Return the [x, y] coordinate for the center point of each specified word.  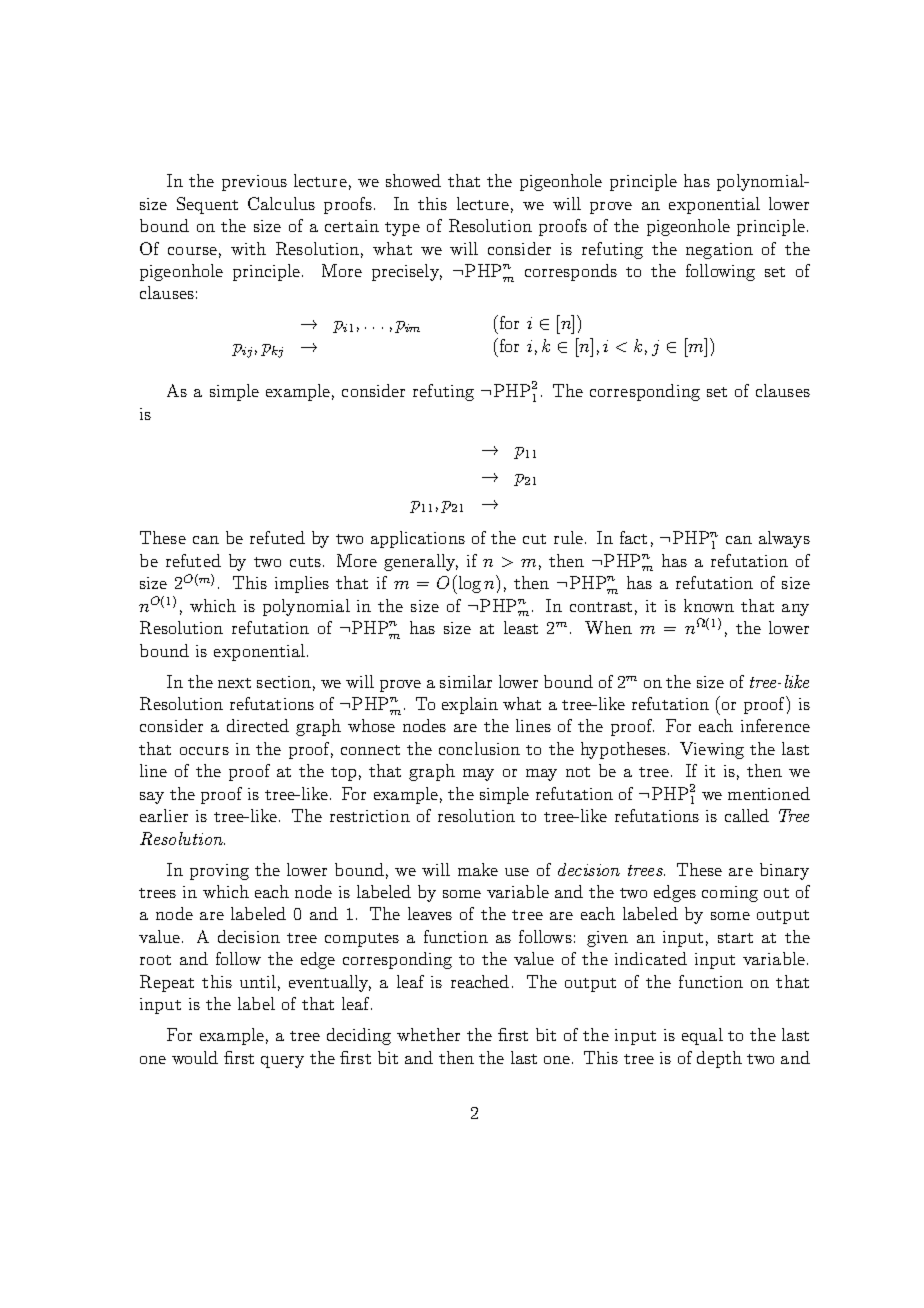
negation [719, 251]
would [195, 1057]
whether [428, 1034]
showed [413, 180]
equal [702, 1036]
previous [254, 183]
